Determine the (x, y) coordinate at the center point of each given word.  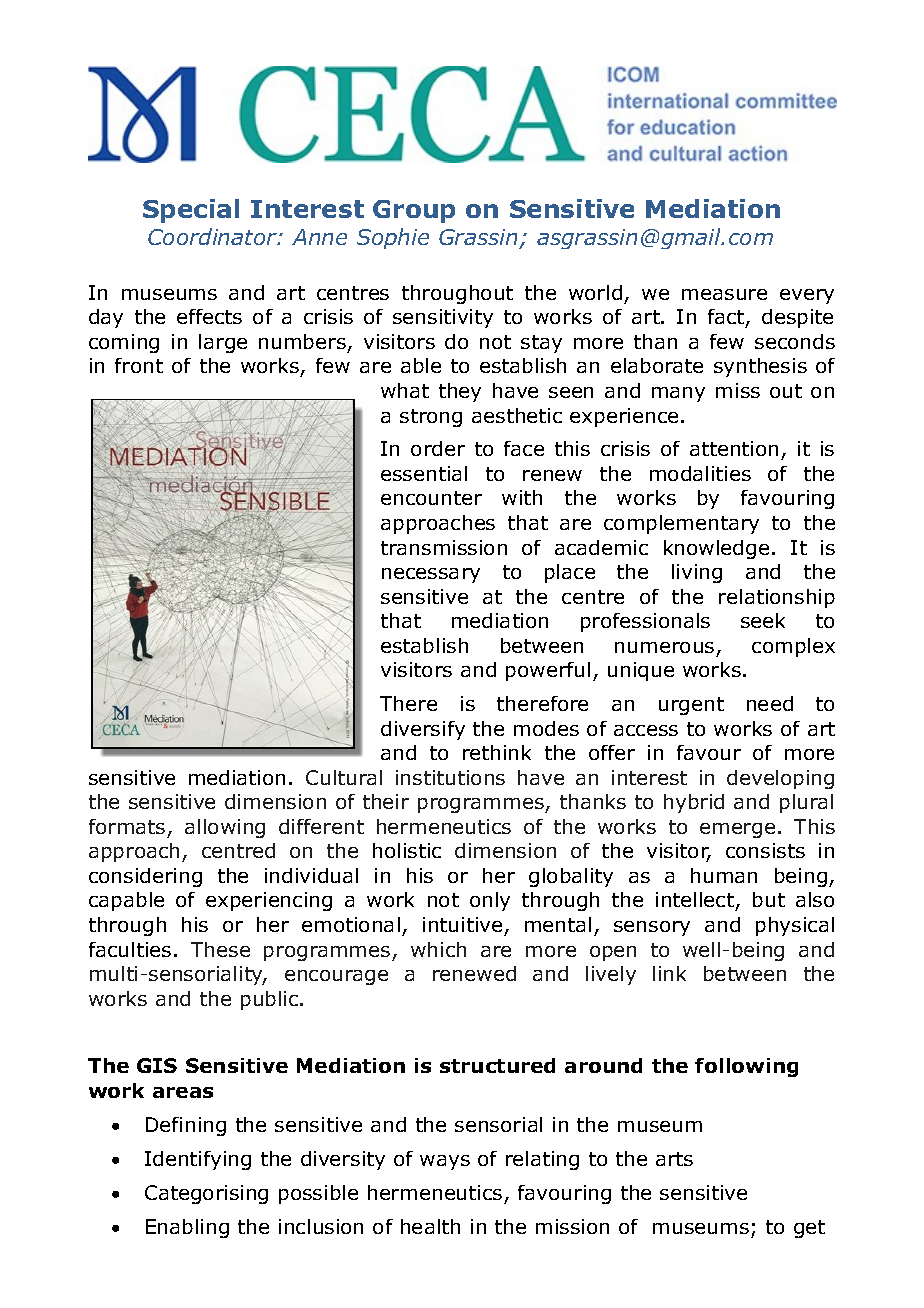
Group (414, 211)
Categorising (206, 1194)
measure (724, 294)
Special (191, 211)
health (430, 1226)
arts (674, 1159)
